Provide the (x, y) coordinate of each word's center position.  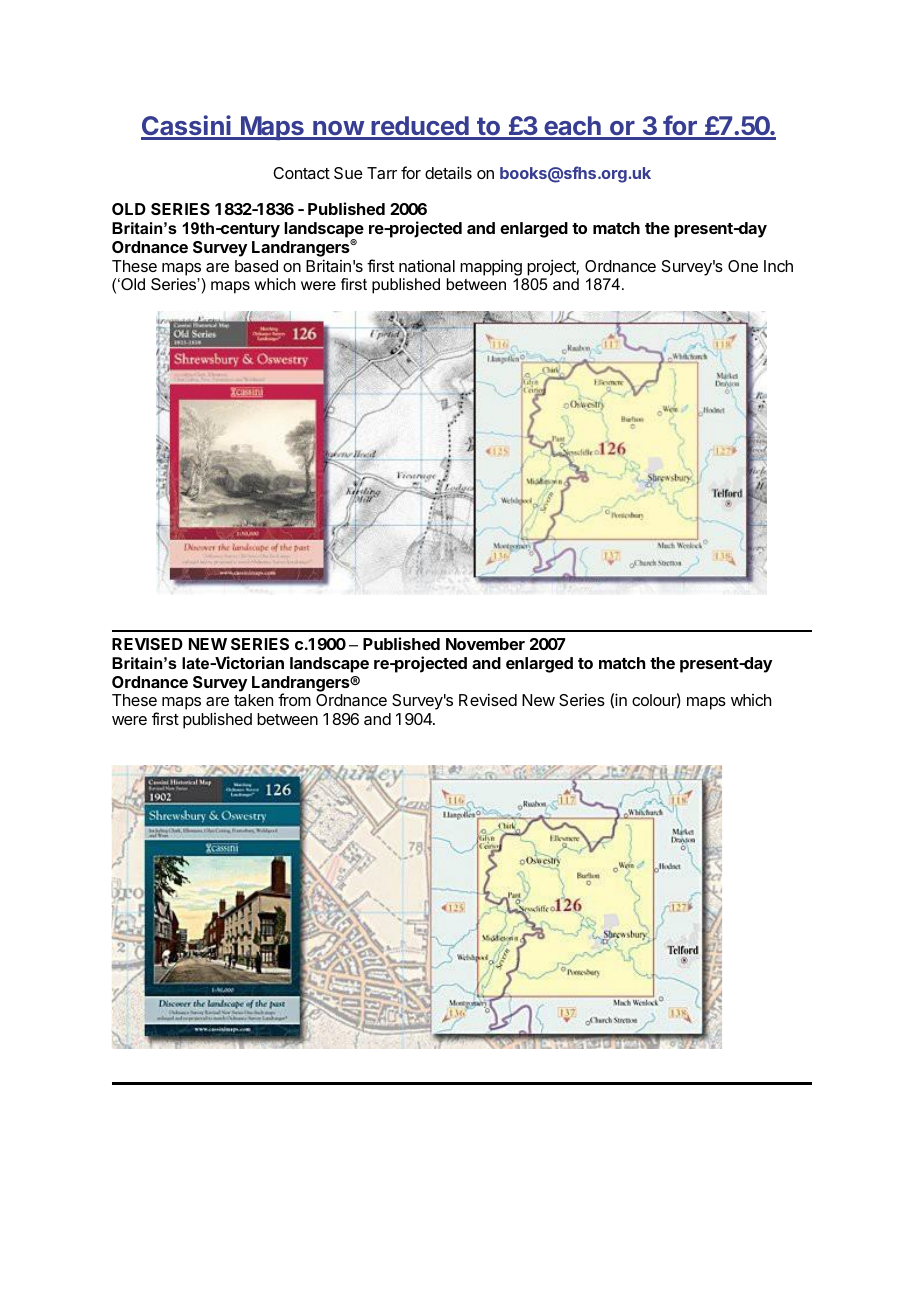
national (427, 265)
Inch (778, 266)
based (256, 266)
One (743, 266)
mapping (491, 267)
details (448, 172)
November (485, 644)
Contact (301, 173)
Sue (348, 173)
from (294, 699)
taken (253, 700)
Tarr (382, 173)
